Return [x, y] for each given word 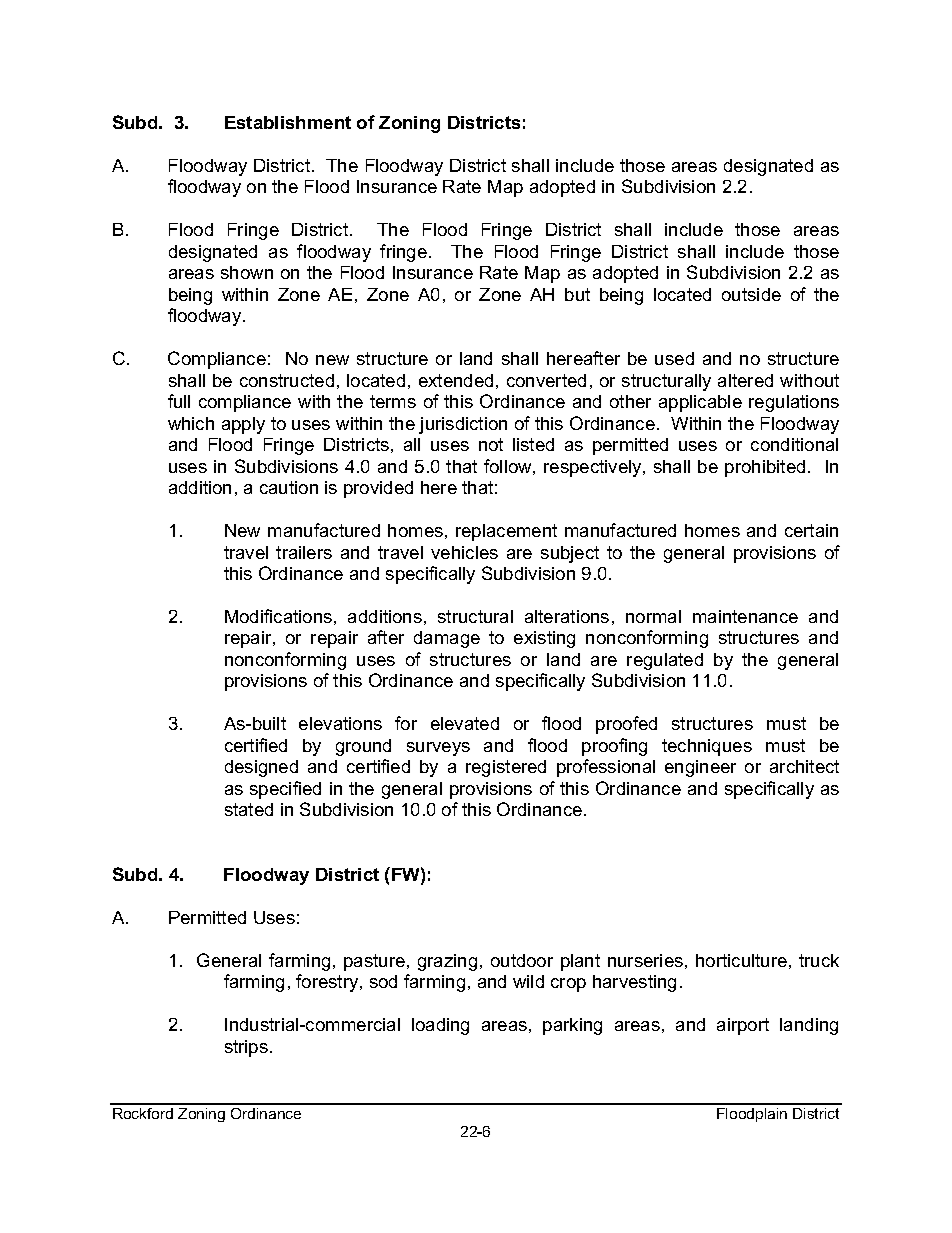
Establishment [288, 122]
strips [246, 1048]
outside [751, 294]
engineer [700, 768]
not [491, 444]
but [577, 294]
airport [743, 1026]
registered [506, 768]
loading [440, 1026]
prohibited [765, 468]
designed [261, 768]
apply [243, 425]
